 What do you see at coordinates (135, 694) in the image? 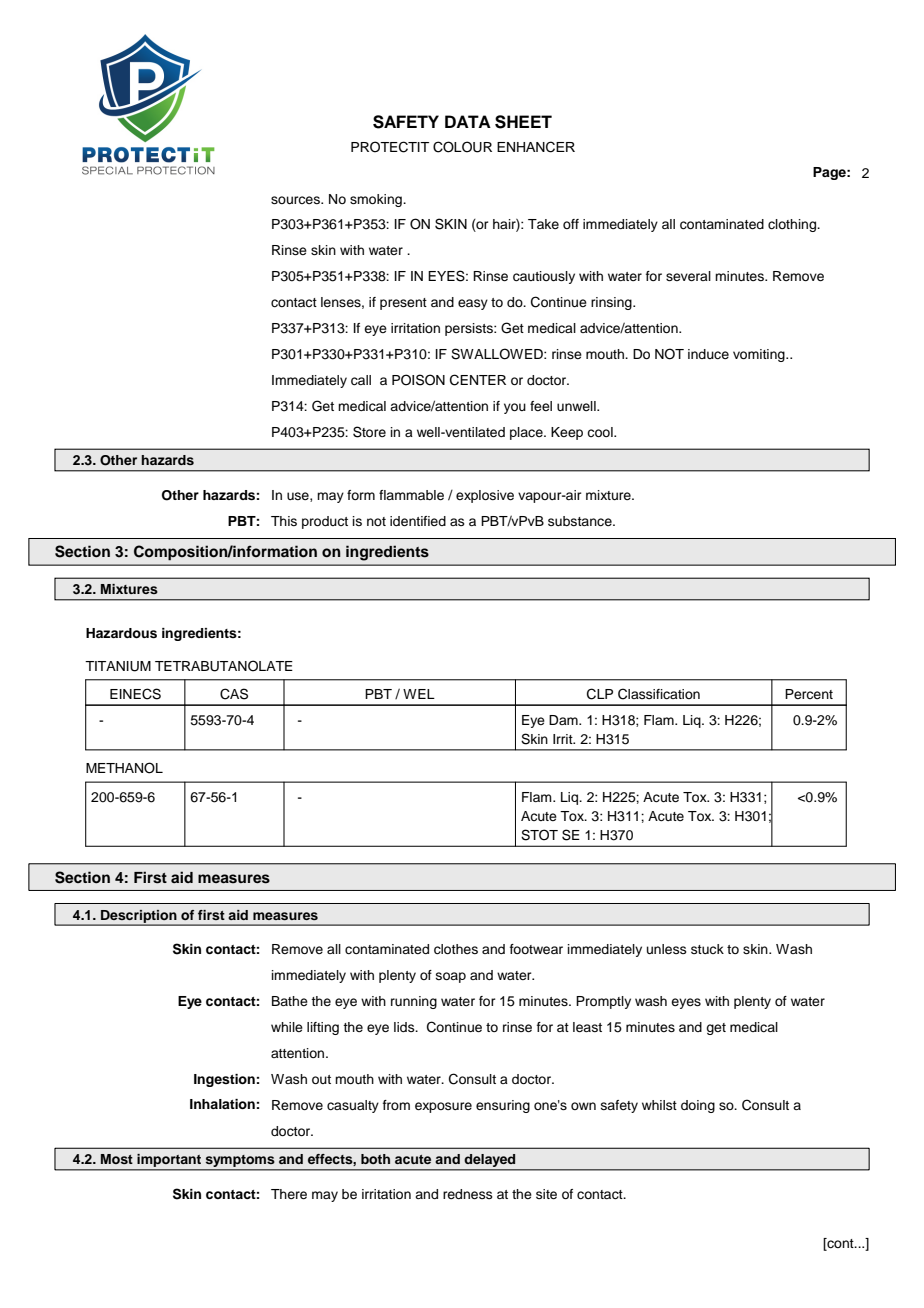
I see `EINECS` at bounding box center [135, 694].
